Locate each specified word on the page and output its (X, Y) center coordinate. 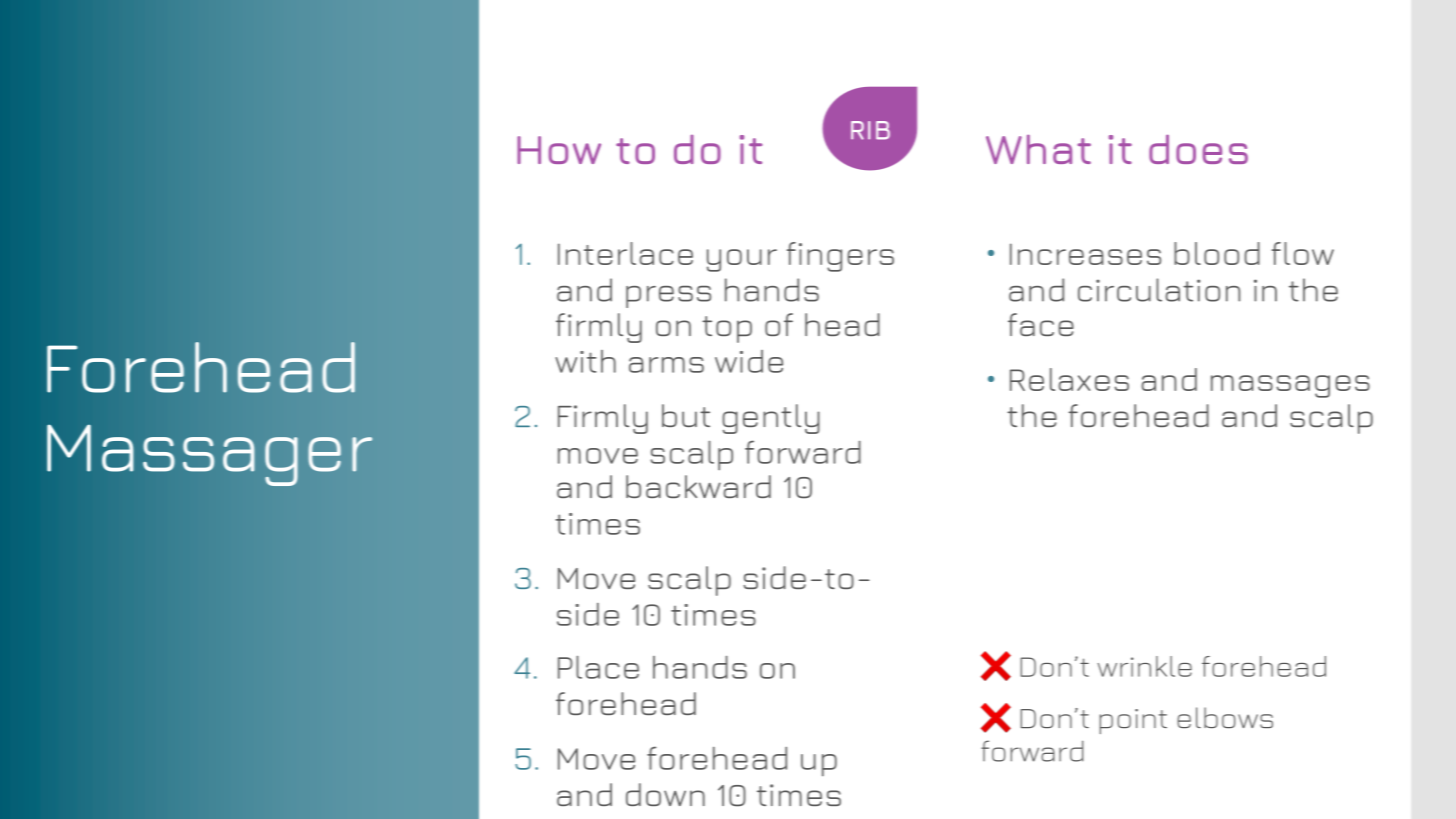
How (559, 150)
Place (598, 667)
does (1198, 149)
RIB (870, 130)
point (1133, 721)
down (665, 794)
